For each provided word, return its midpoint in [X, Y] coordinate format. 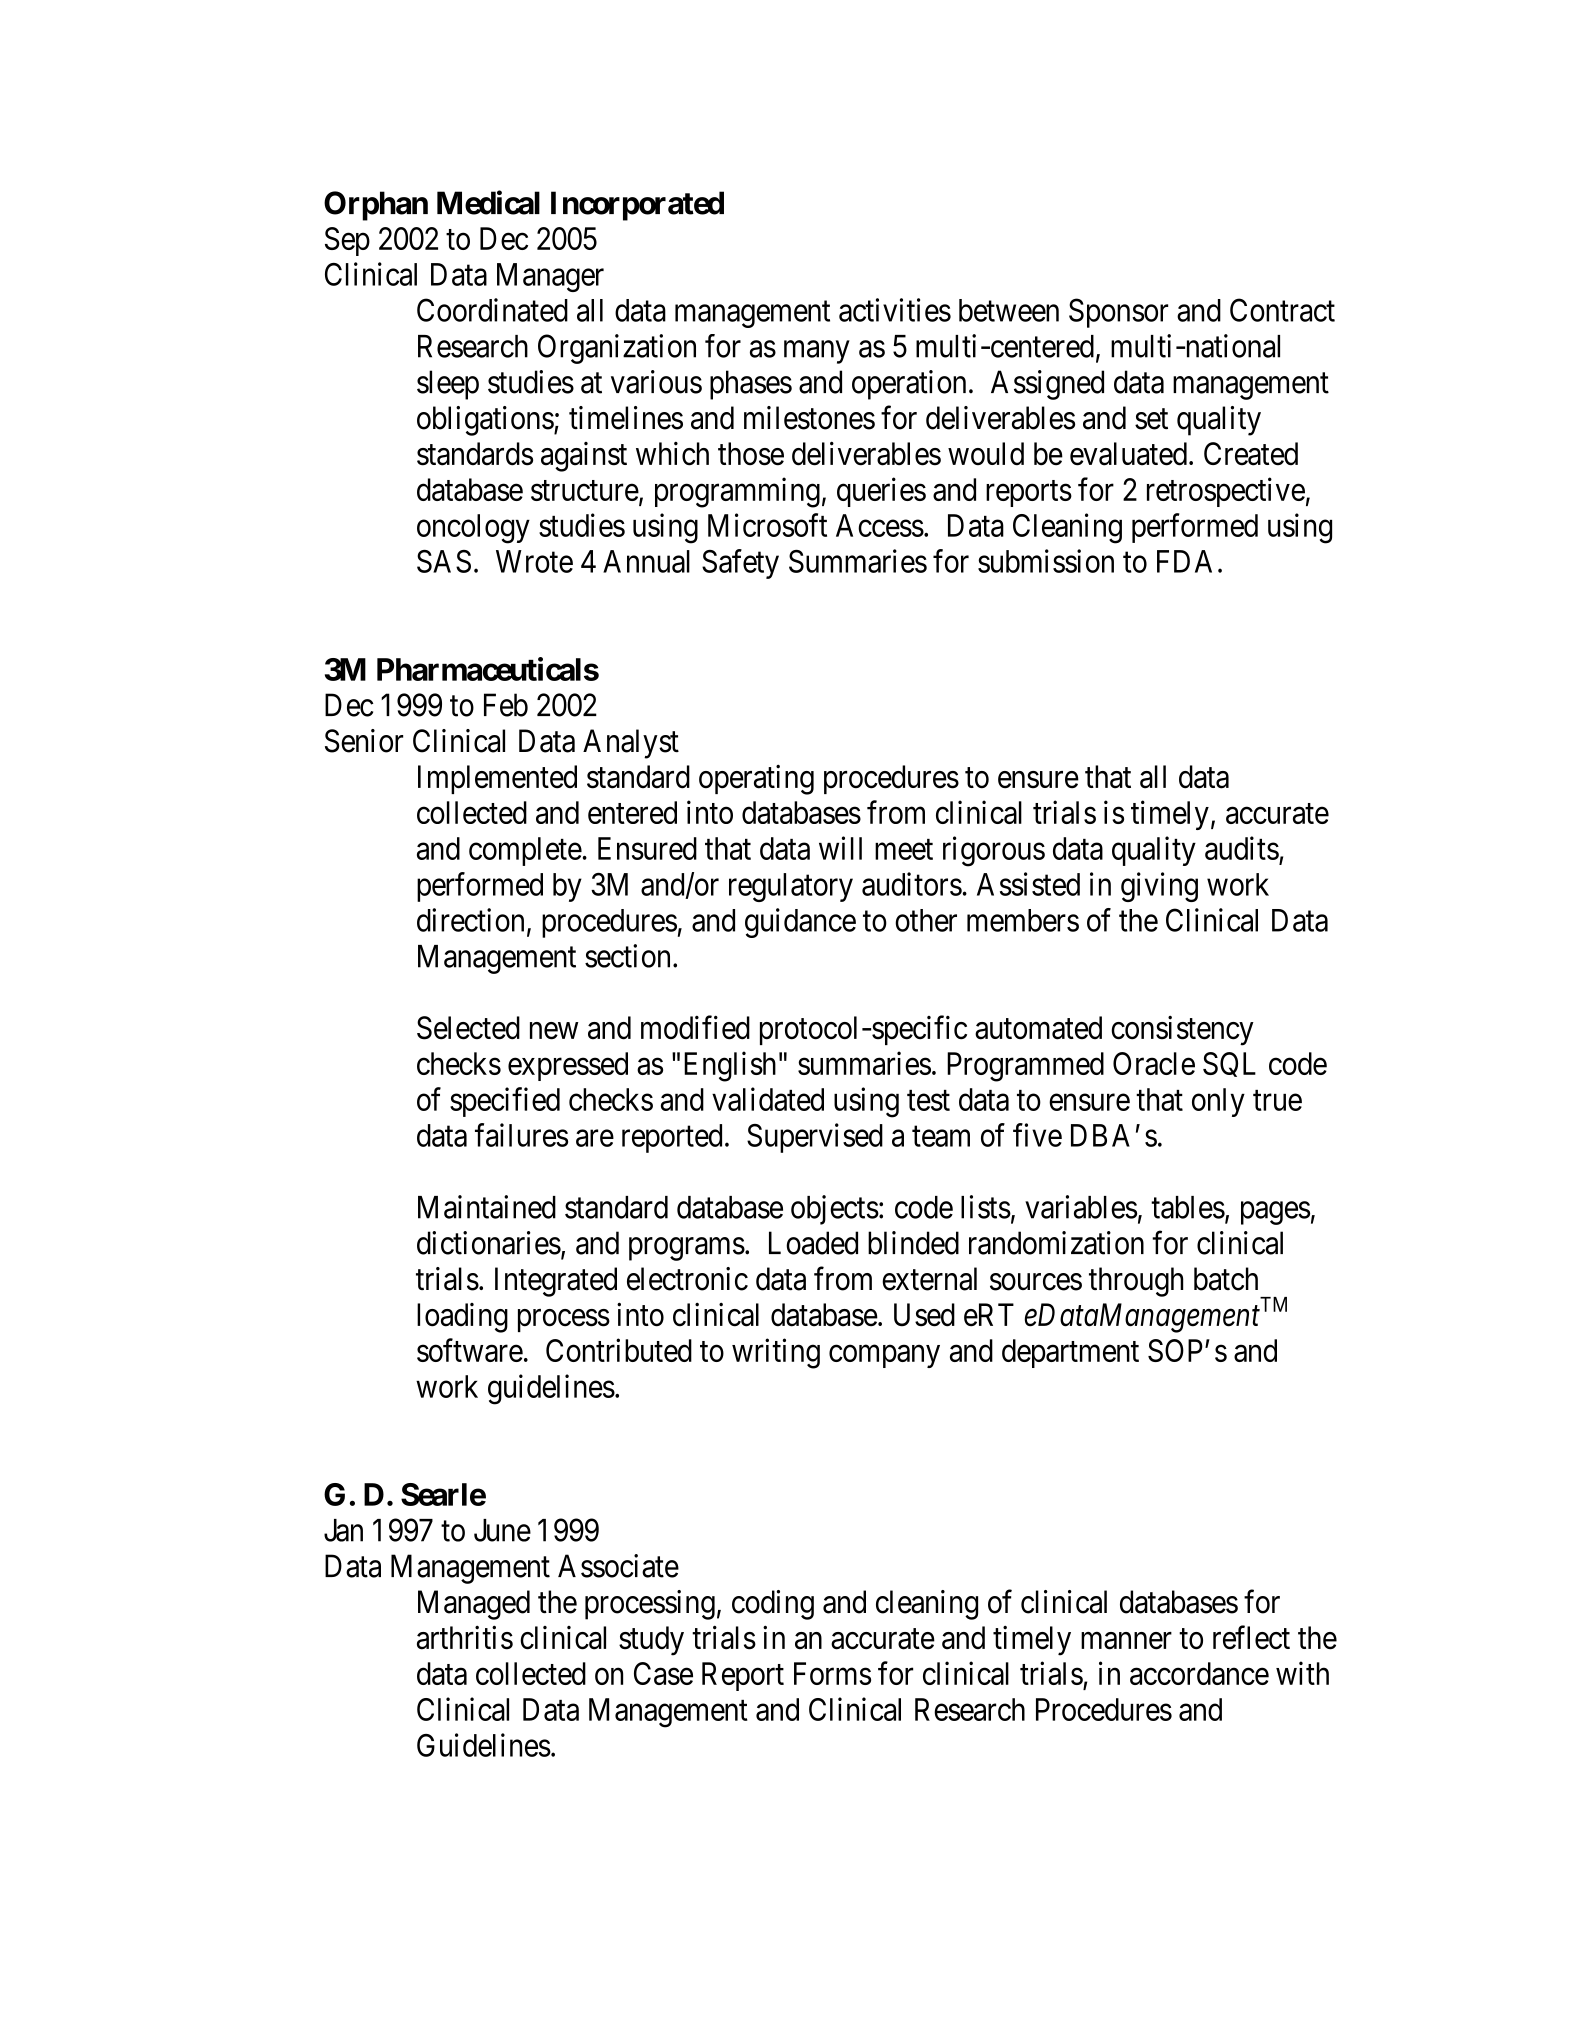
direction [470, 920]
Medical [488, 202]
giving [1159, 887]
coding [773, 1605]
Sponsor [1118, 313]
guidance [800, 923]
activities [895, 310]
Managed [474, 1605]
